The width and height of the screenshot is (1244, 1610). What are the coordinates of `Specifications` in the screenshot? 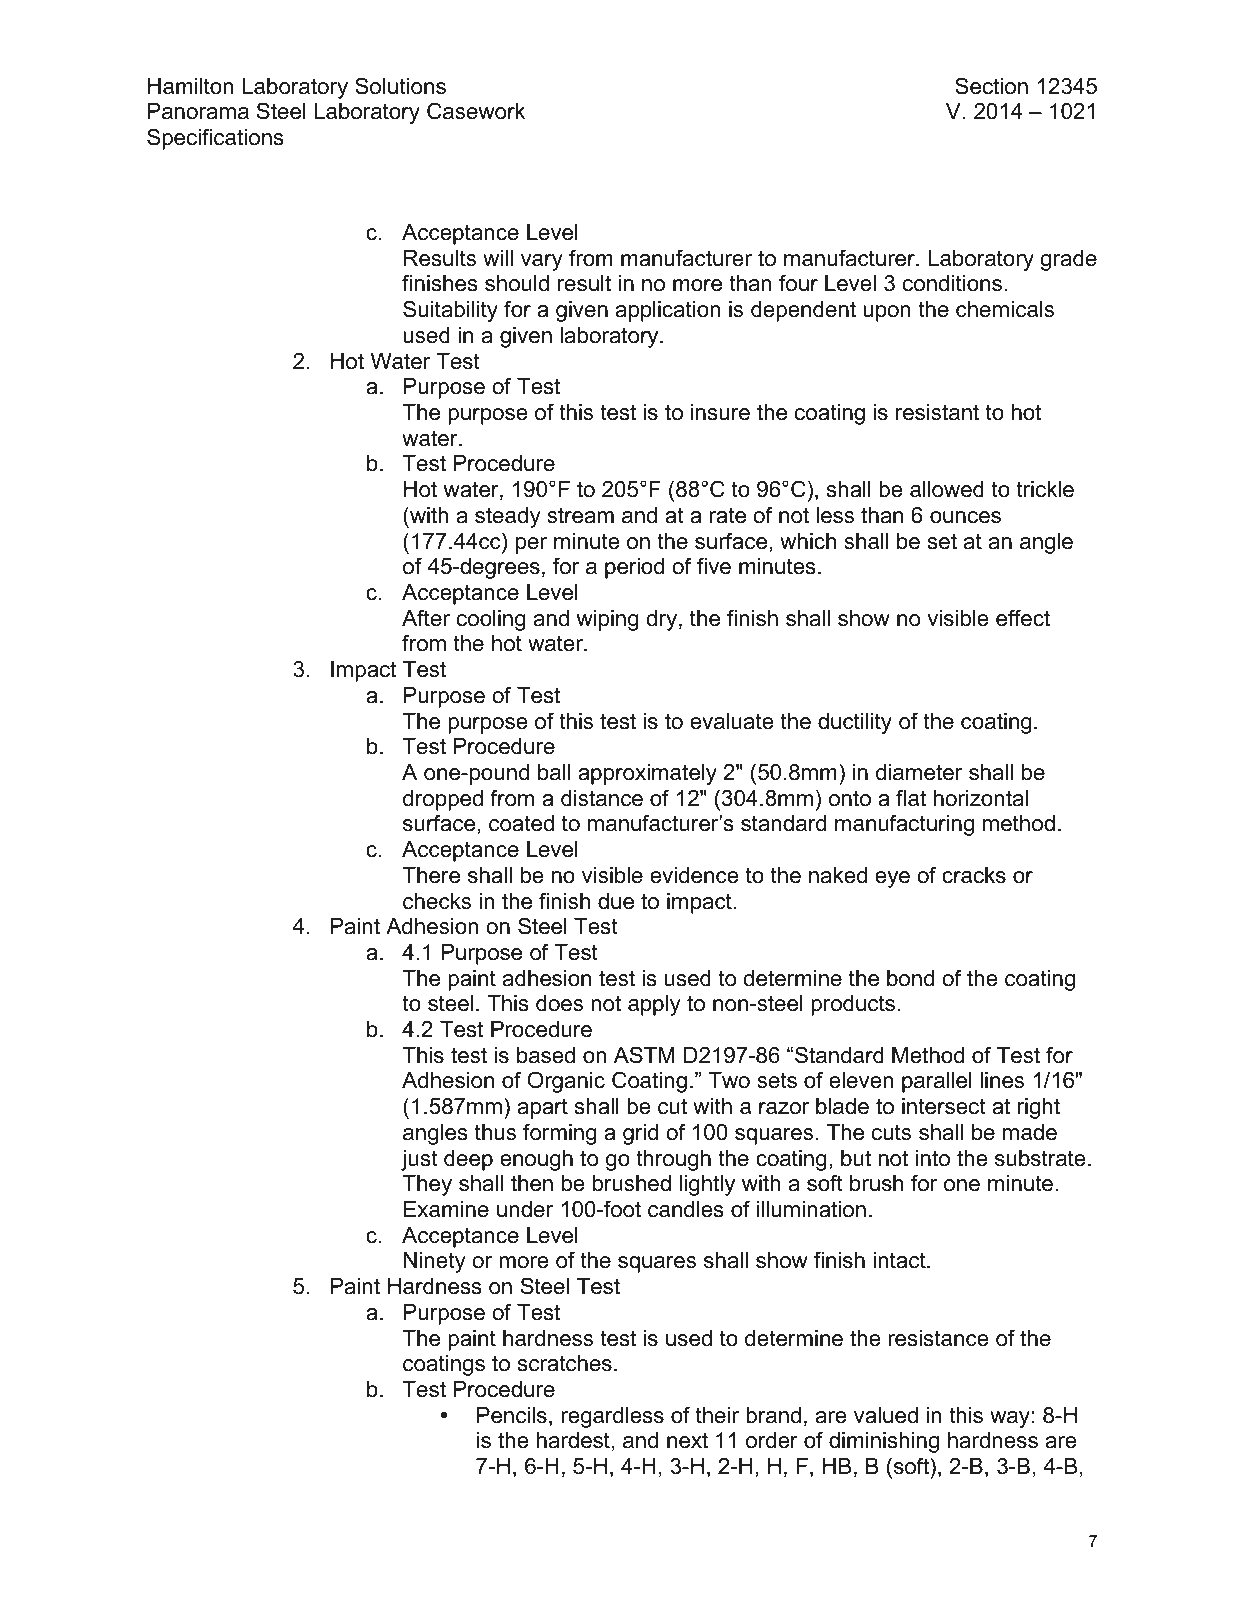 It's located at (215, 139).
